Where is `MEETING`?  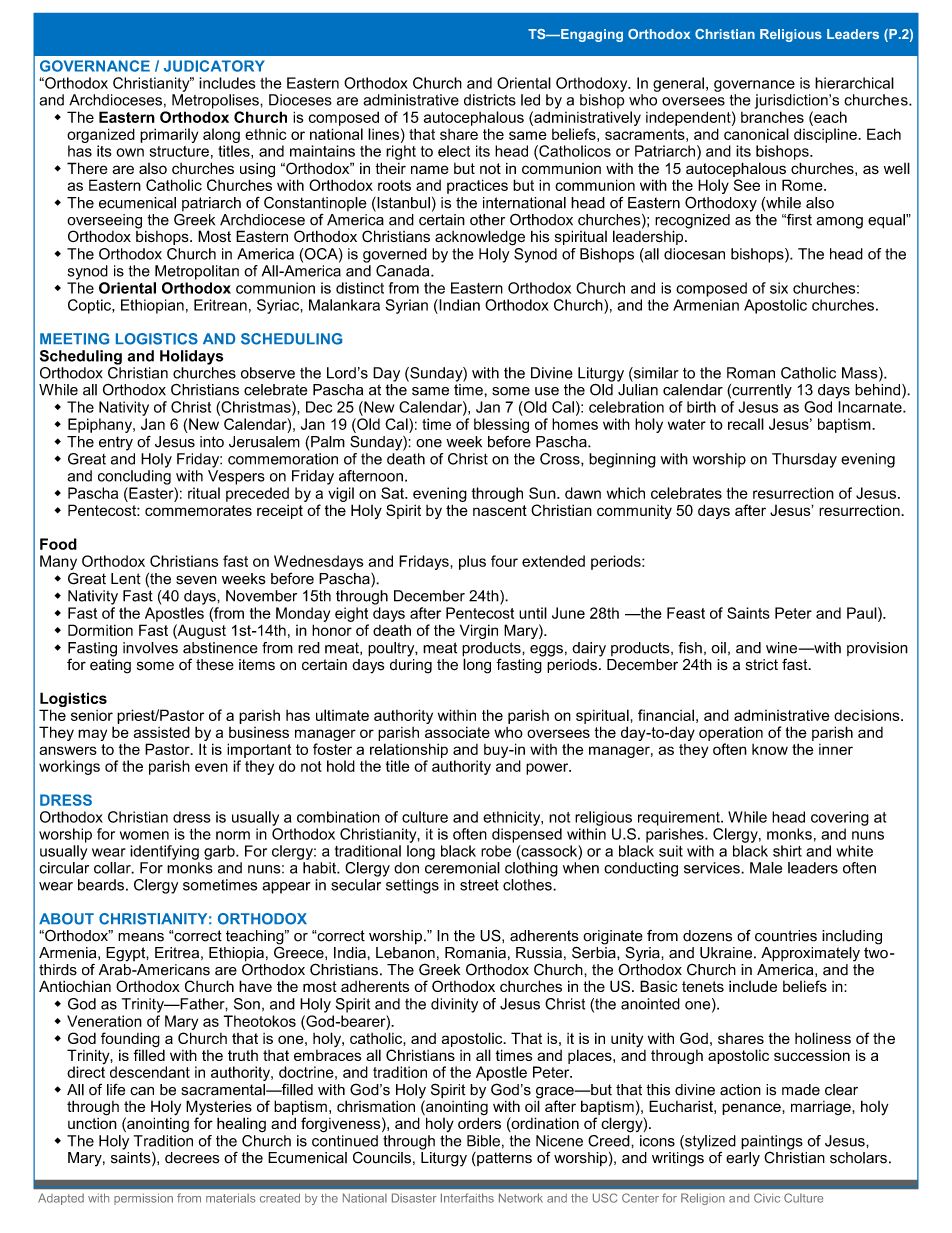
MEETING is located at coordinates (74, 339).
